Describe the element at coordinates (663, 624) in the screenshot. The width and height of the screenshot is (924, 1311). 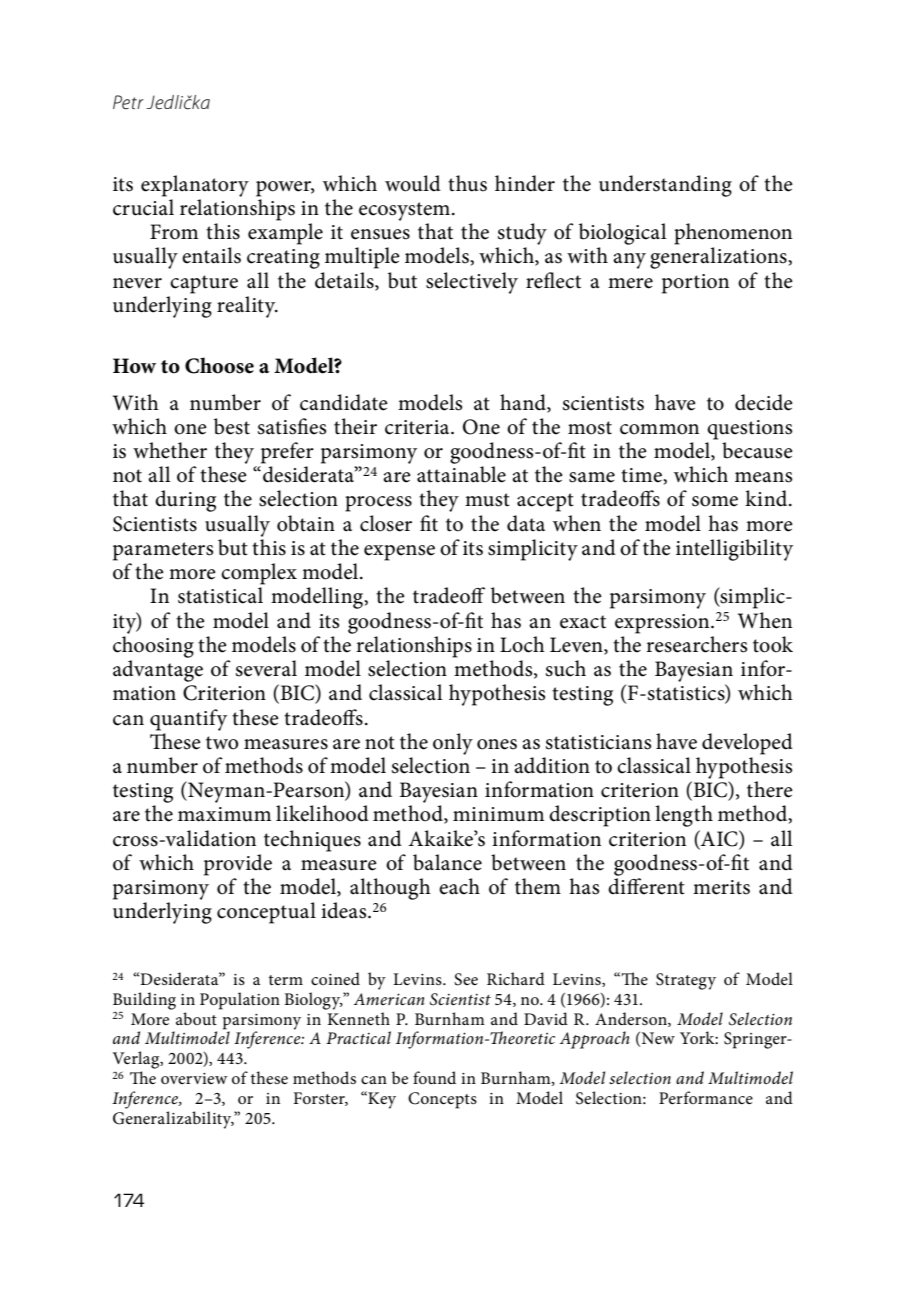
I see `expression` at that location.
